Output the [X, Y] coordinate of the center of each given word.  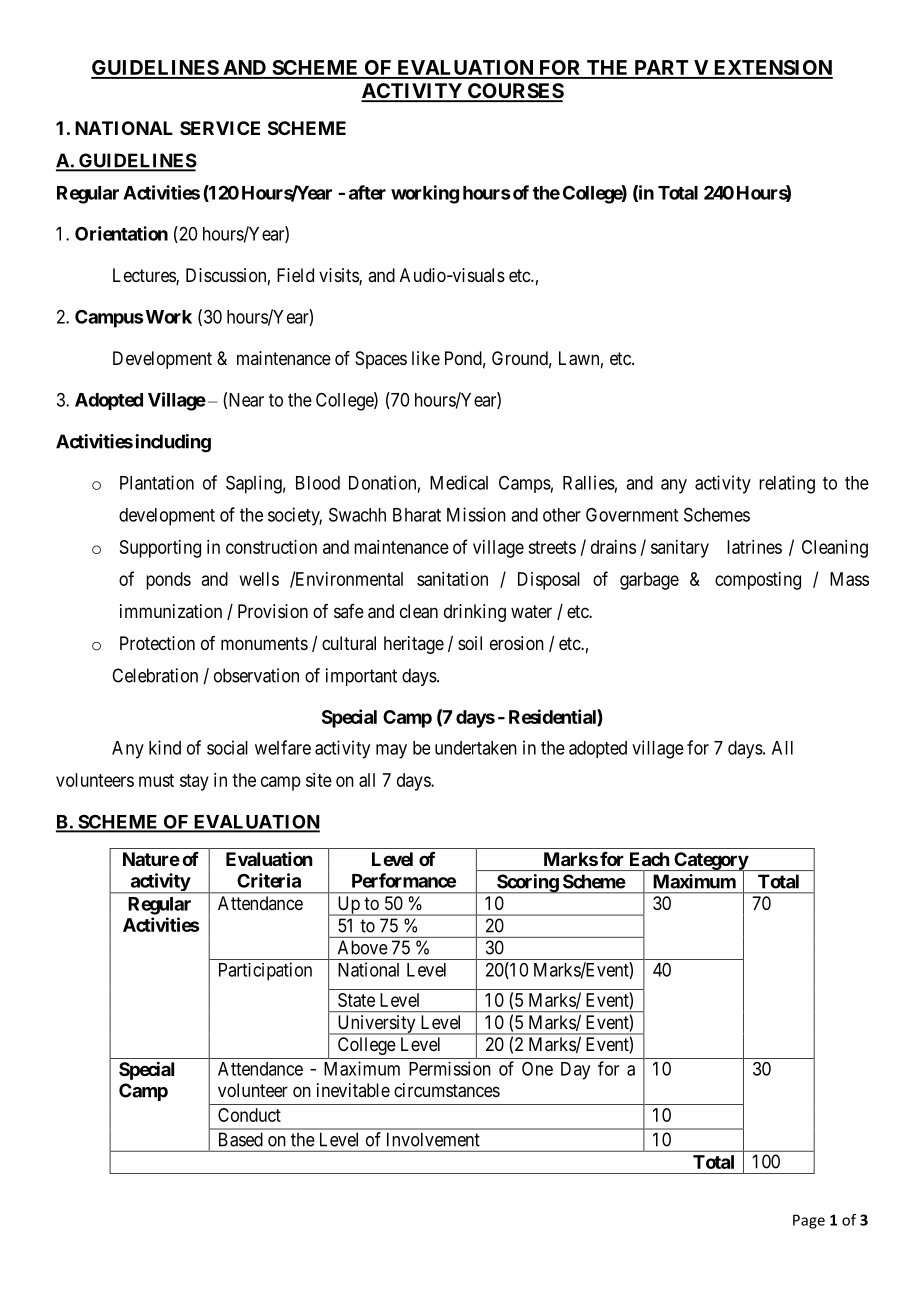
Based [241, 1139]
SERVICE [220, 128]
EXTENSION [772, 69]
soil [470, 643]
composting [758, 581]
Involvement [433, 1139]
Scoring [527, 884]
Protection [157, 643]
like [426, 358]
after [367, 192]
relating [787, 484]
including [173, 443]
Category [710, 862]
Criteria [269, 880]
